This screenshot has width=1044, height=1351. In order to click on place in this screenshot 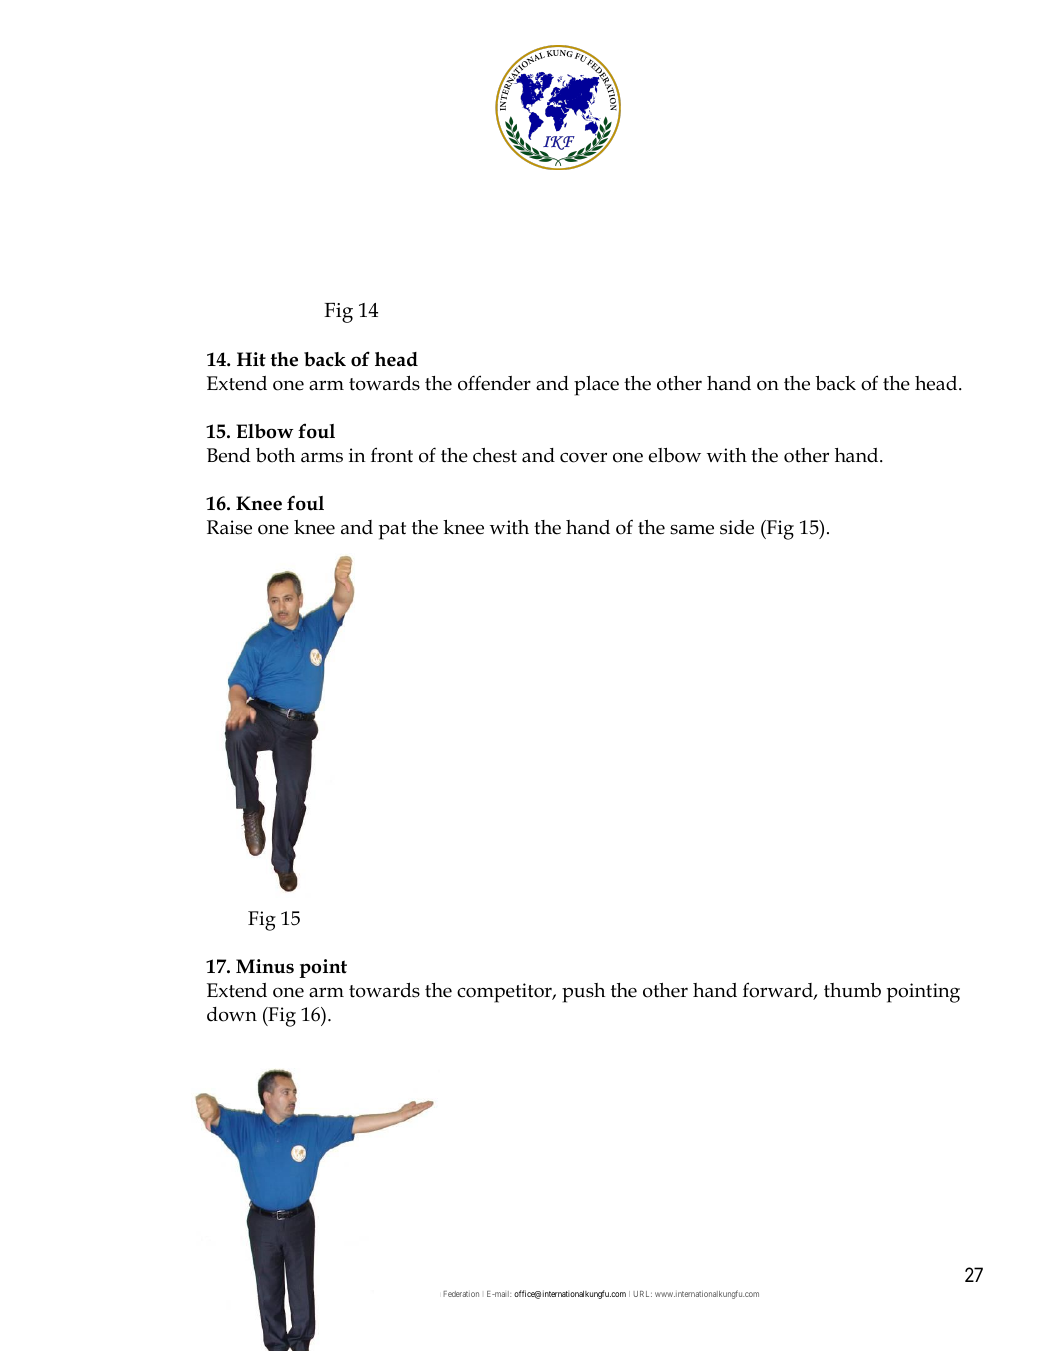, I will do `click(596, 386)`.
